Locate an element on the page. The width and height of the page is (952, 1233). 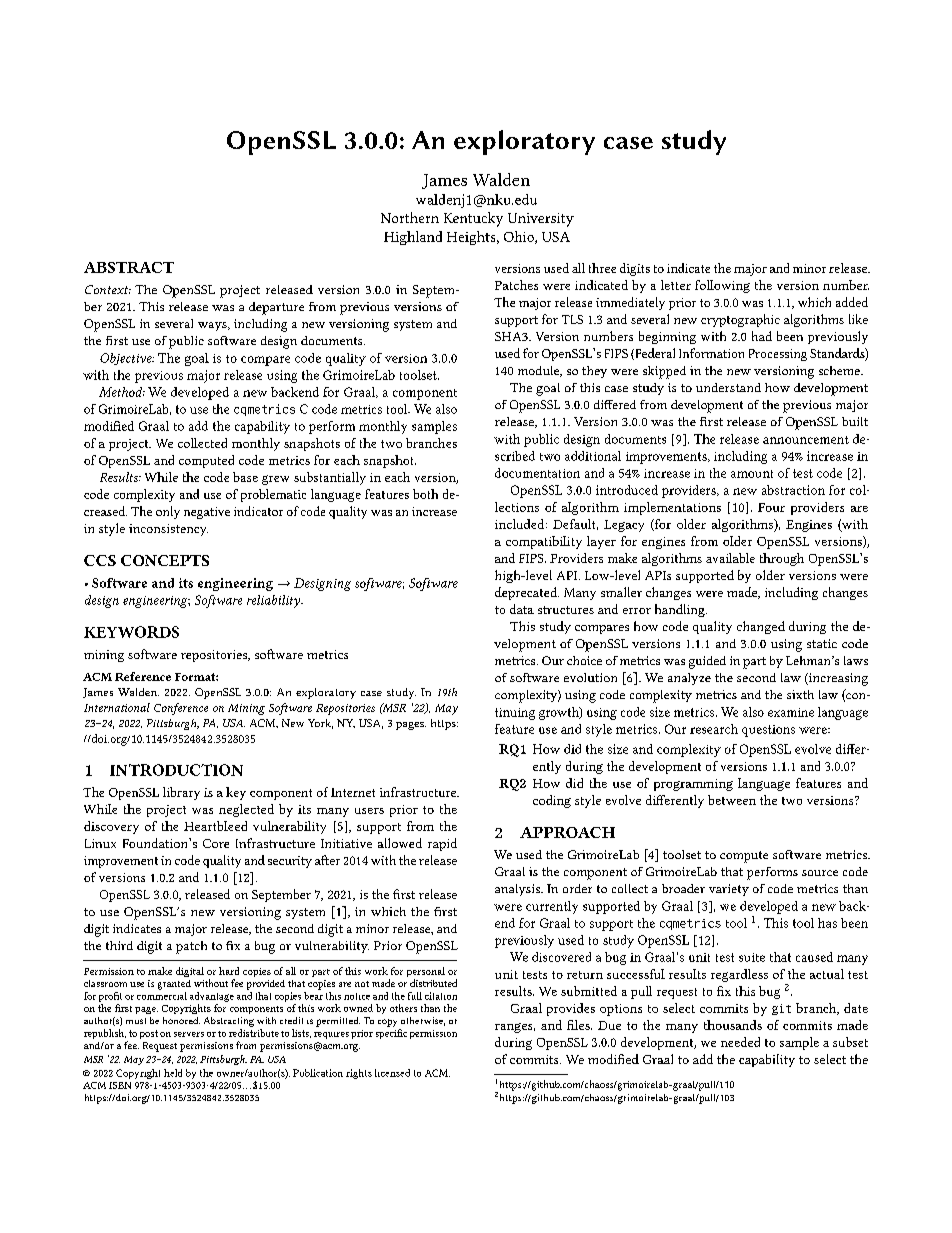
Context is located at coordinates (108, 289).
